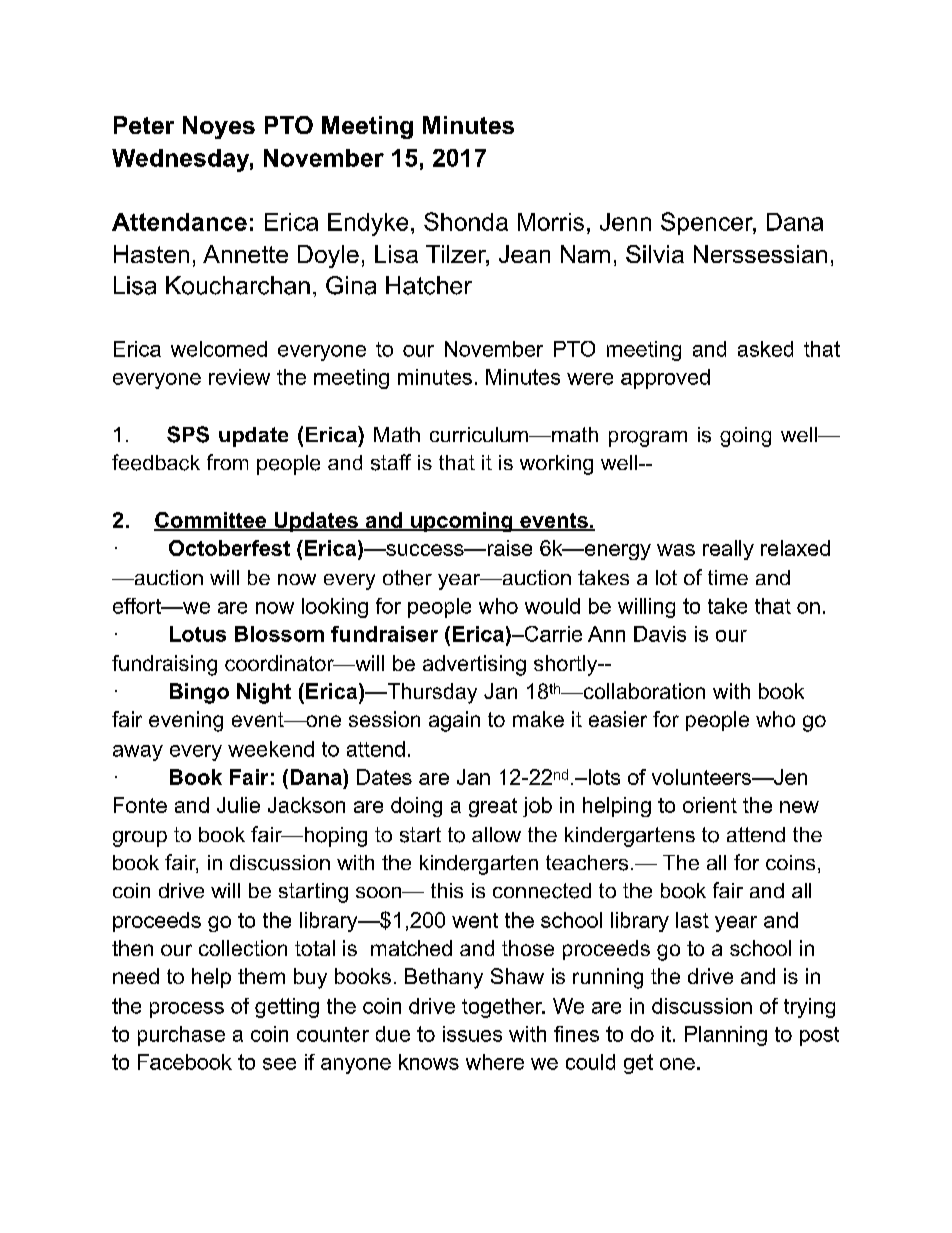  Describe the element at coordinates (466, 221) in the document. I see `Shonda` at that location.
